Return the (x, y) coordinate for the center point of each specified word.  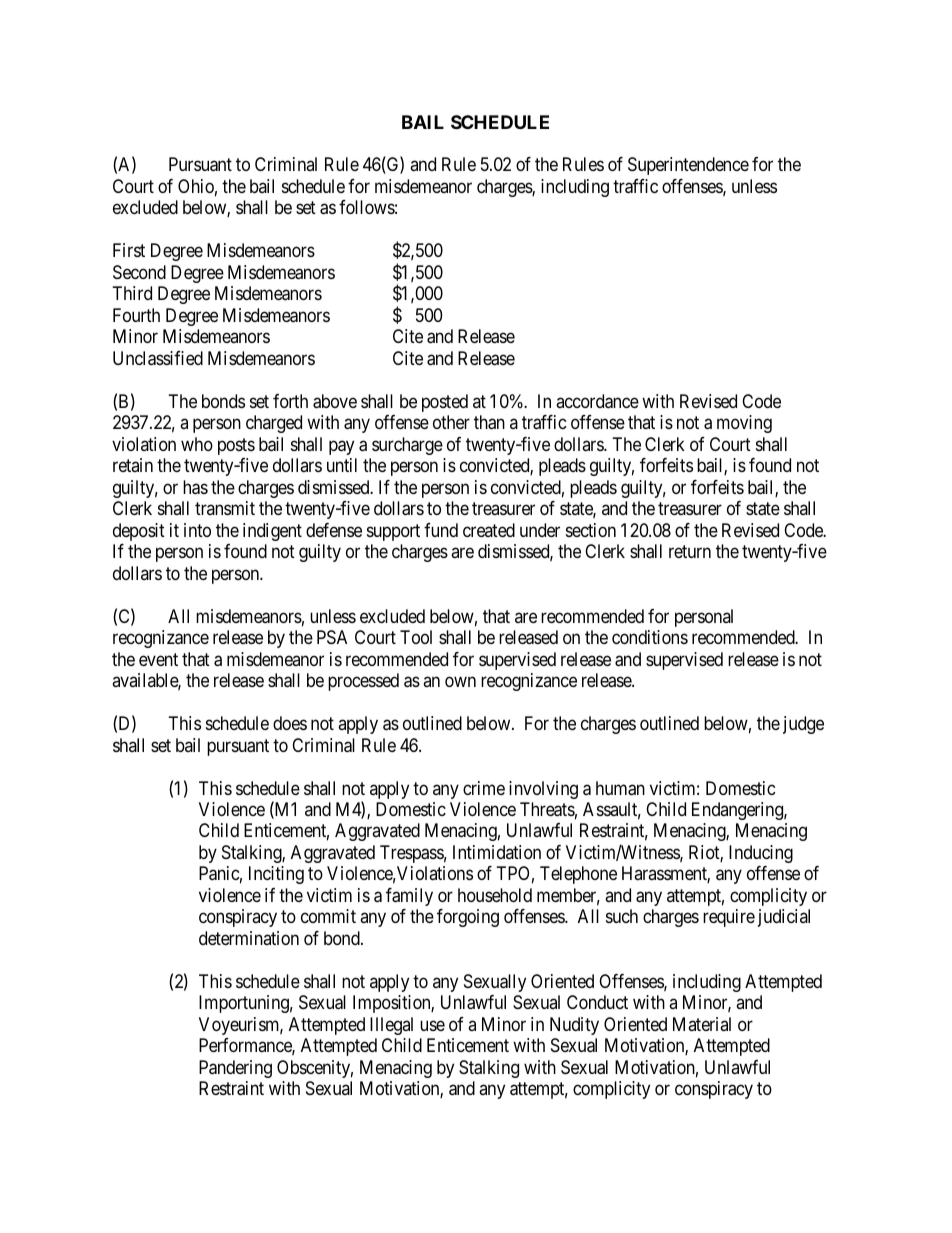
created (489, 530)
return (690, 551)
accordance (597, 401)
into (197, 530)
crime (484, 788)
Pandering (235, 1069)
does (290, 723)
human (620, 788)
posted (445, 403)
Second (139, 272)
